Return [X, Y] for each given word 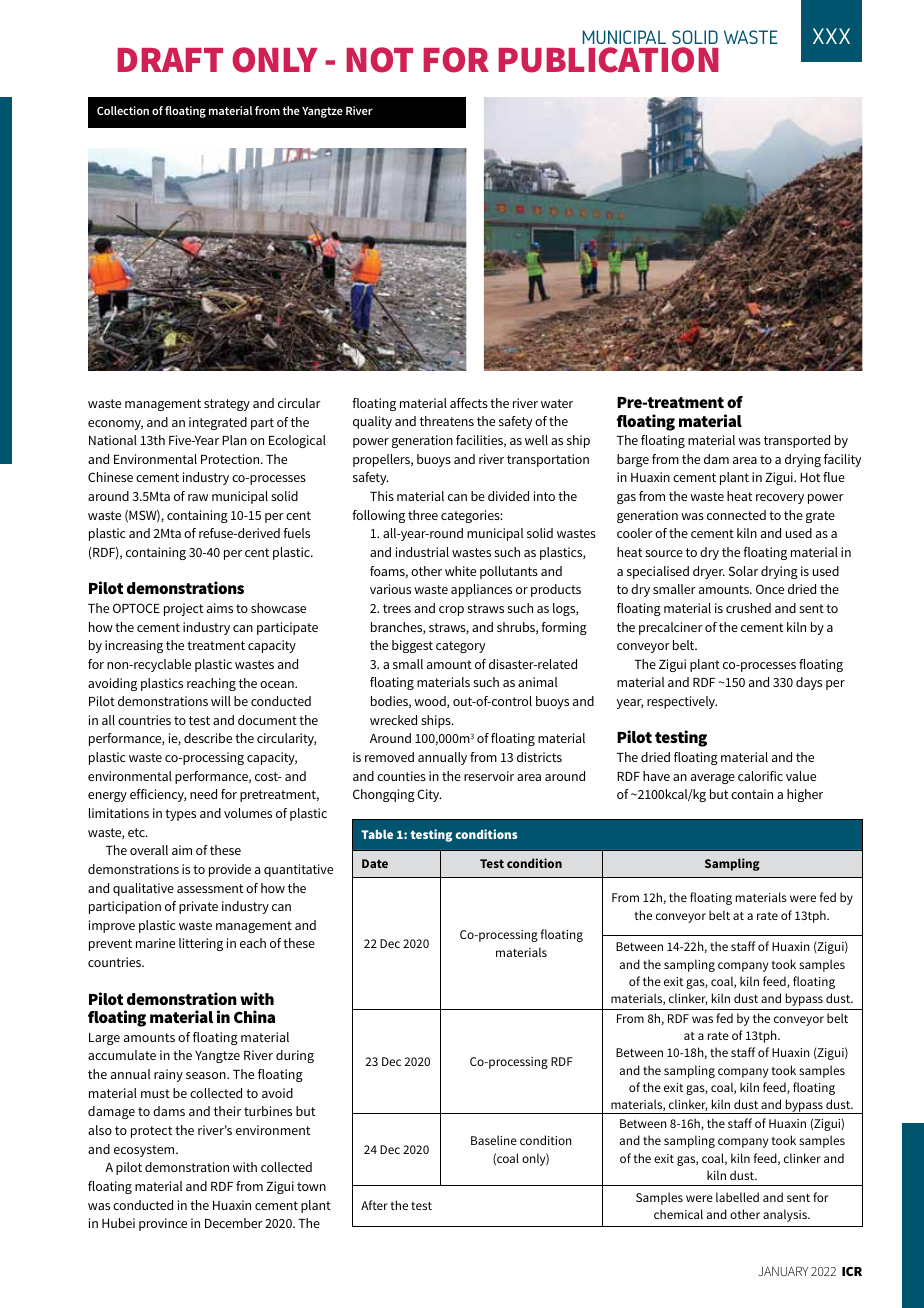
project [183, 609]
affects [469, 403]
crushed [748, 608]
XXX [831, 36]
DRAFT [170, 60]
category [460, 647]
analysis [786, 1215]
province [163, 1224]
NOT [380, 60]
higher [805, 795]
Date [375, 863]
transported [797, 441]
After [374, 1205]
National [113, 440]
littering [201, 944]
